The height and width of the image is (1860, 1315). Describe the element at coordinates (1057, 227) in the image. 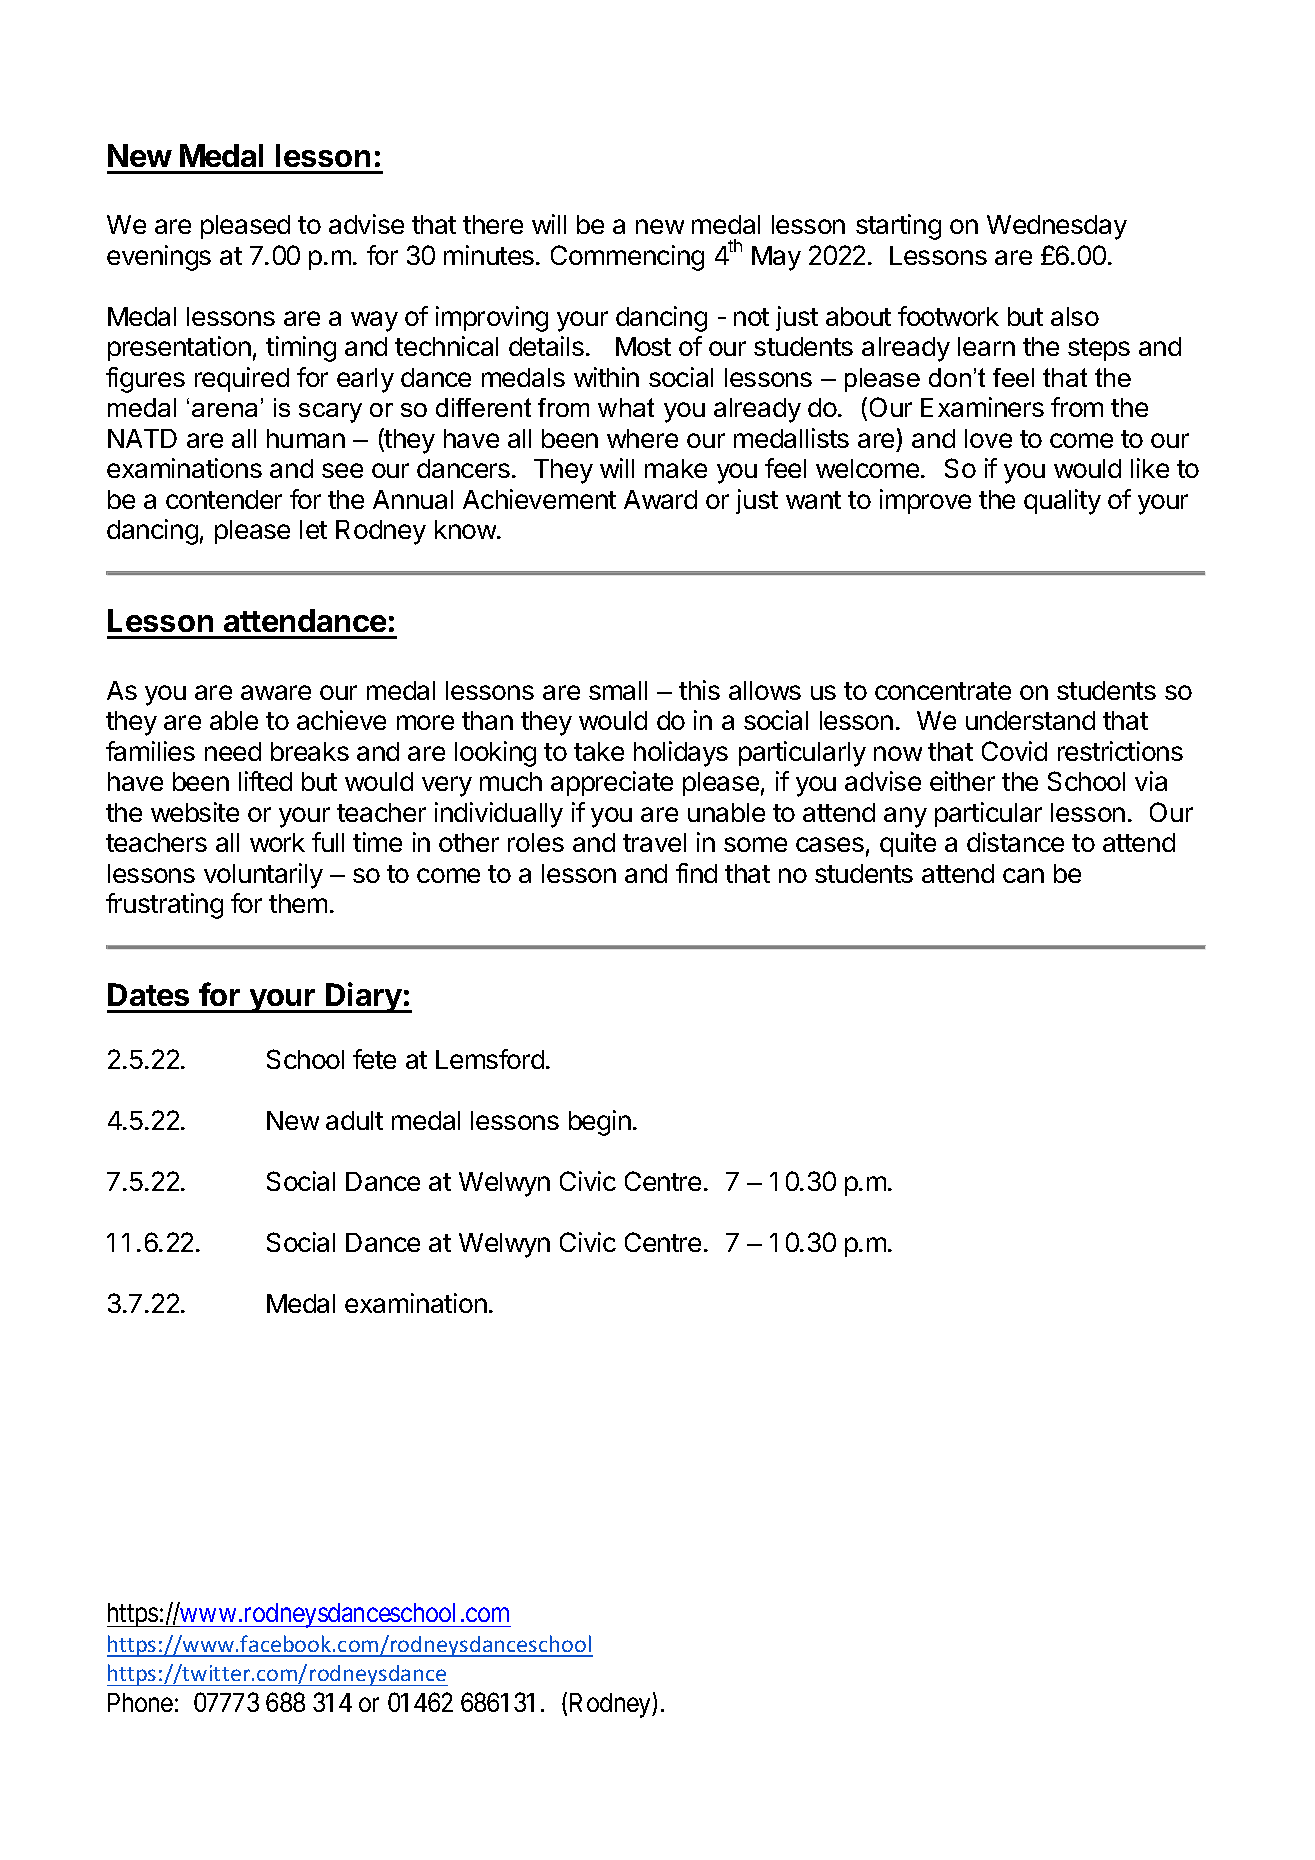

I see `Wednesday` at that location.
